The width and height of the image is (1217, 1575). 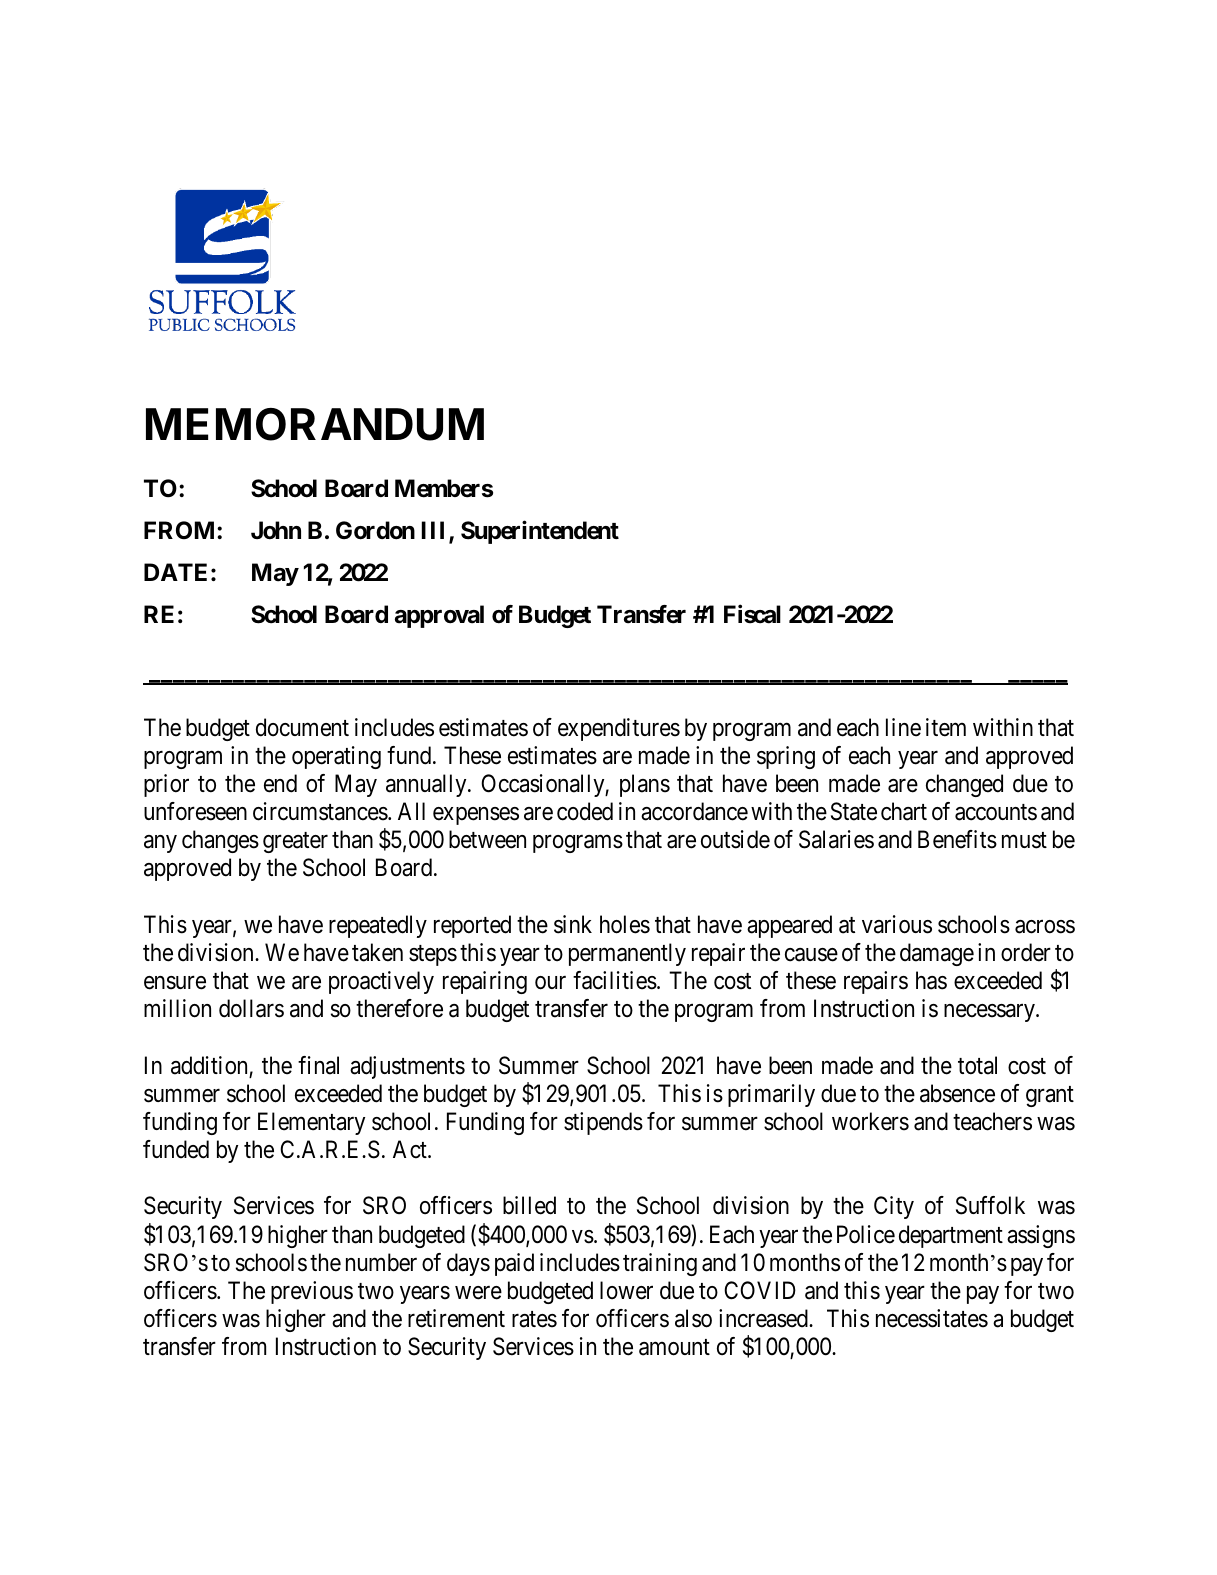 I want to click on Fiscal, so click(x=752, y=614).
